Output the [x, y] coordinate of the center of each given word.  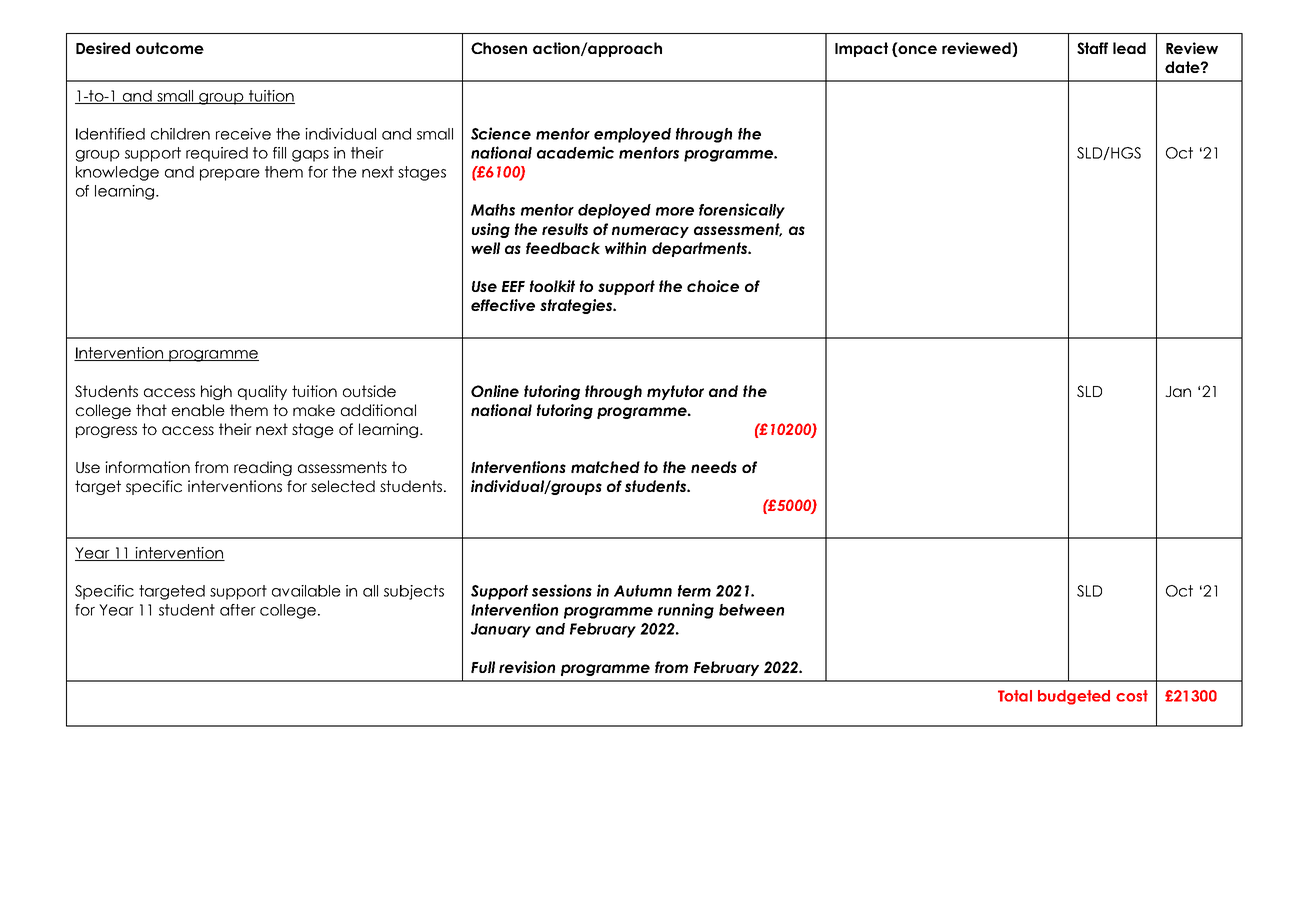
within [625, 248]
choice [713, 286]
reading [263, 468]
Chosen [499, 48]
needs [714, 467]
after [238, 610]
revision [527, 667]
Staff [1092, 48]
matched [605, 467]
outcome [170, 48]
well [485, 248]
